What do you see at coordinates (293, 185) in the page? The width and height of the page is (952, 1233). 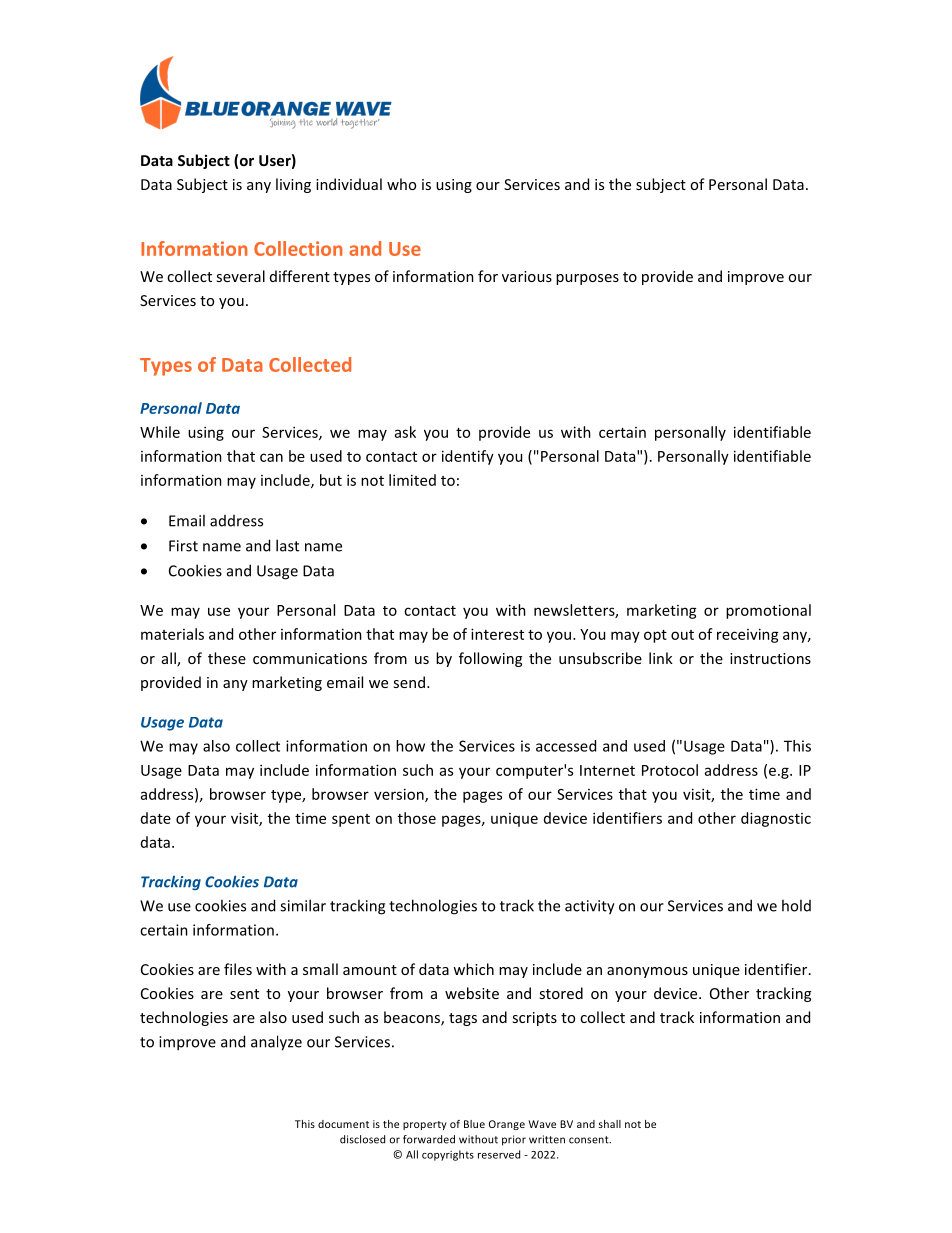 I see `living` at bounding box center [293, 185].
